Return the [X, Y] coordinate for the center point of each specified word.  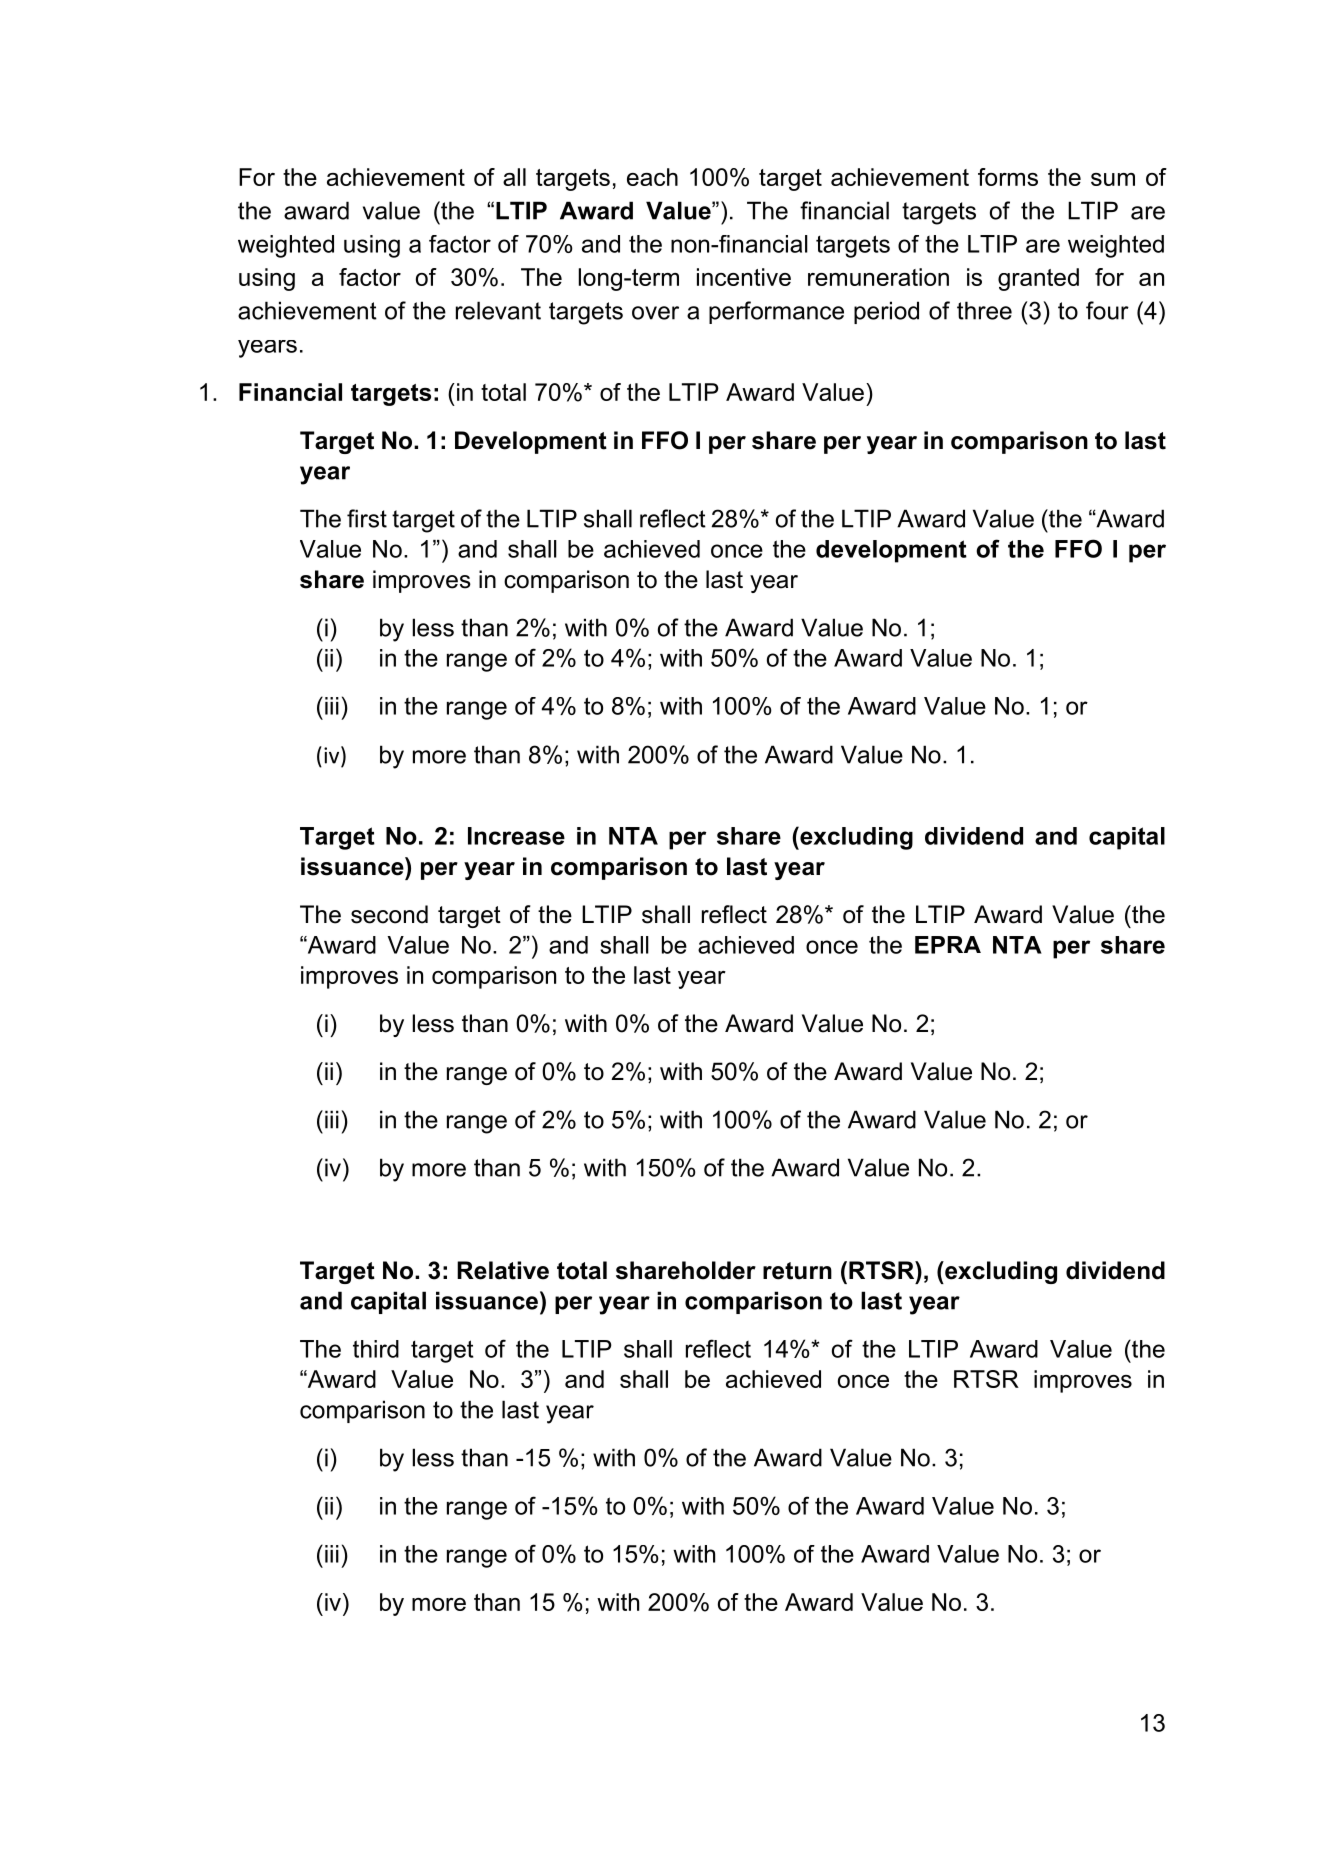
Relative [503, 1270]
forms [1008, 177]
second [389, 914]
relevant [498, 310]
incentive [744, 277]
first [367, 518]
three [984, 310]
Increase [516, 836]
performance [776, 312]
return [797, 1271]
